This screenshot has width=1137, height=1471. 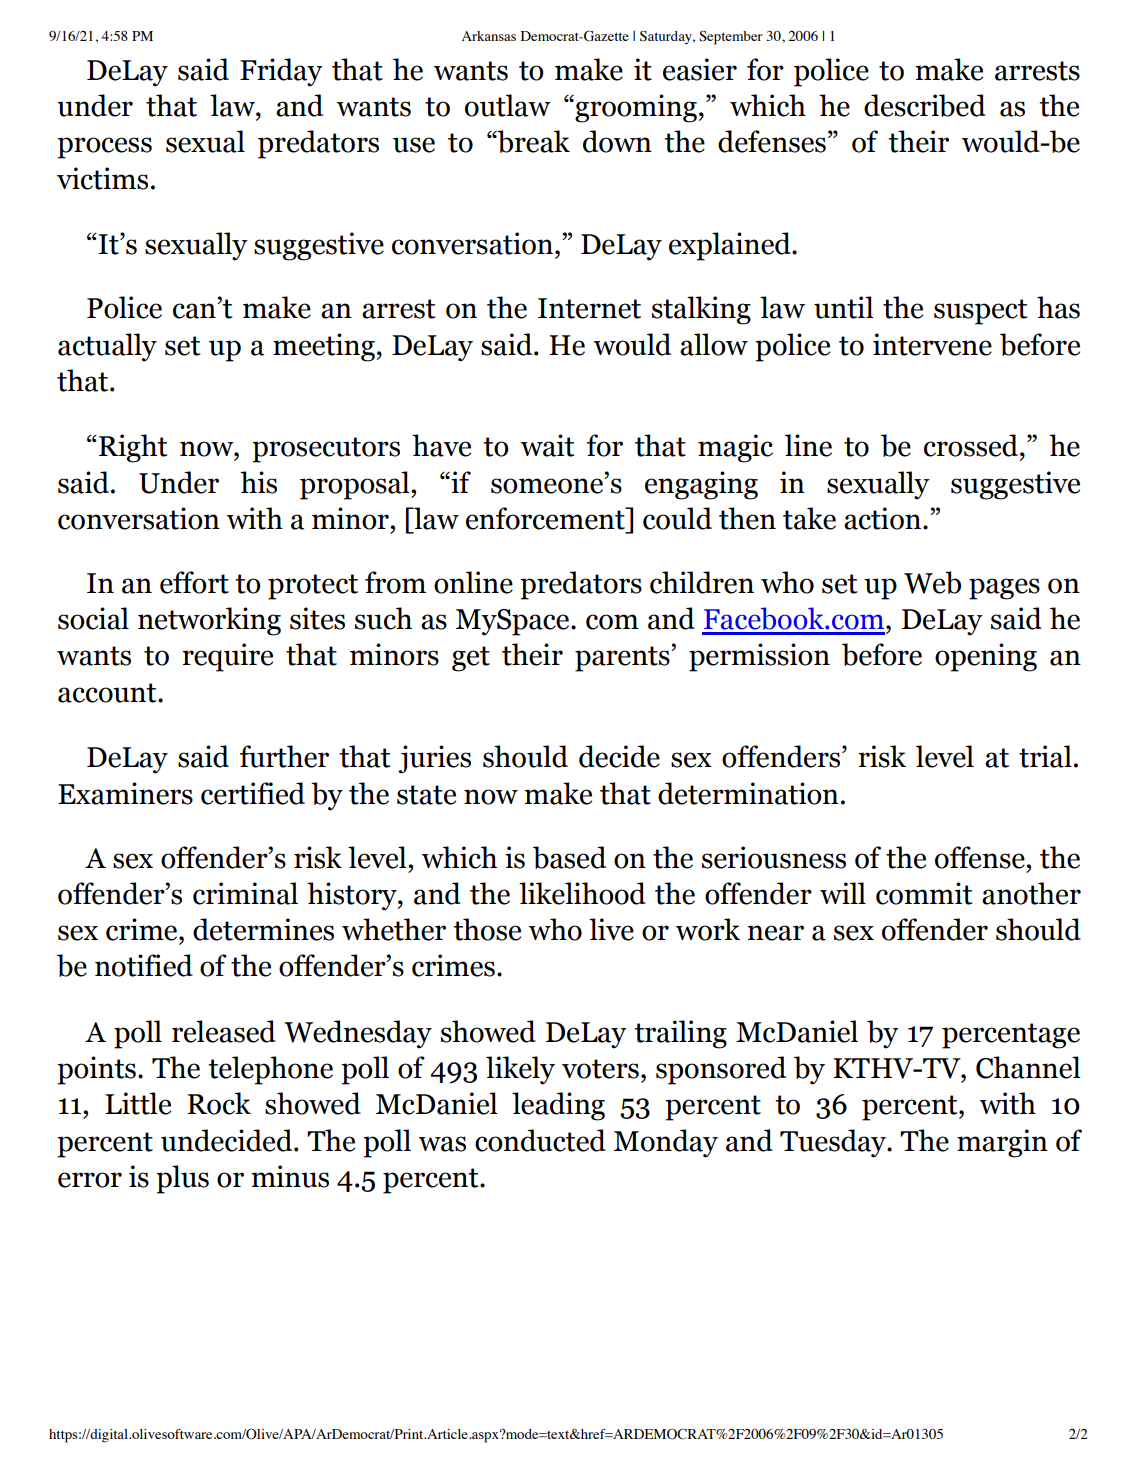 I want to click on Friday, so click(x=281, y=72).
